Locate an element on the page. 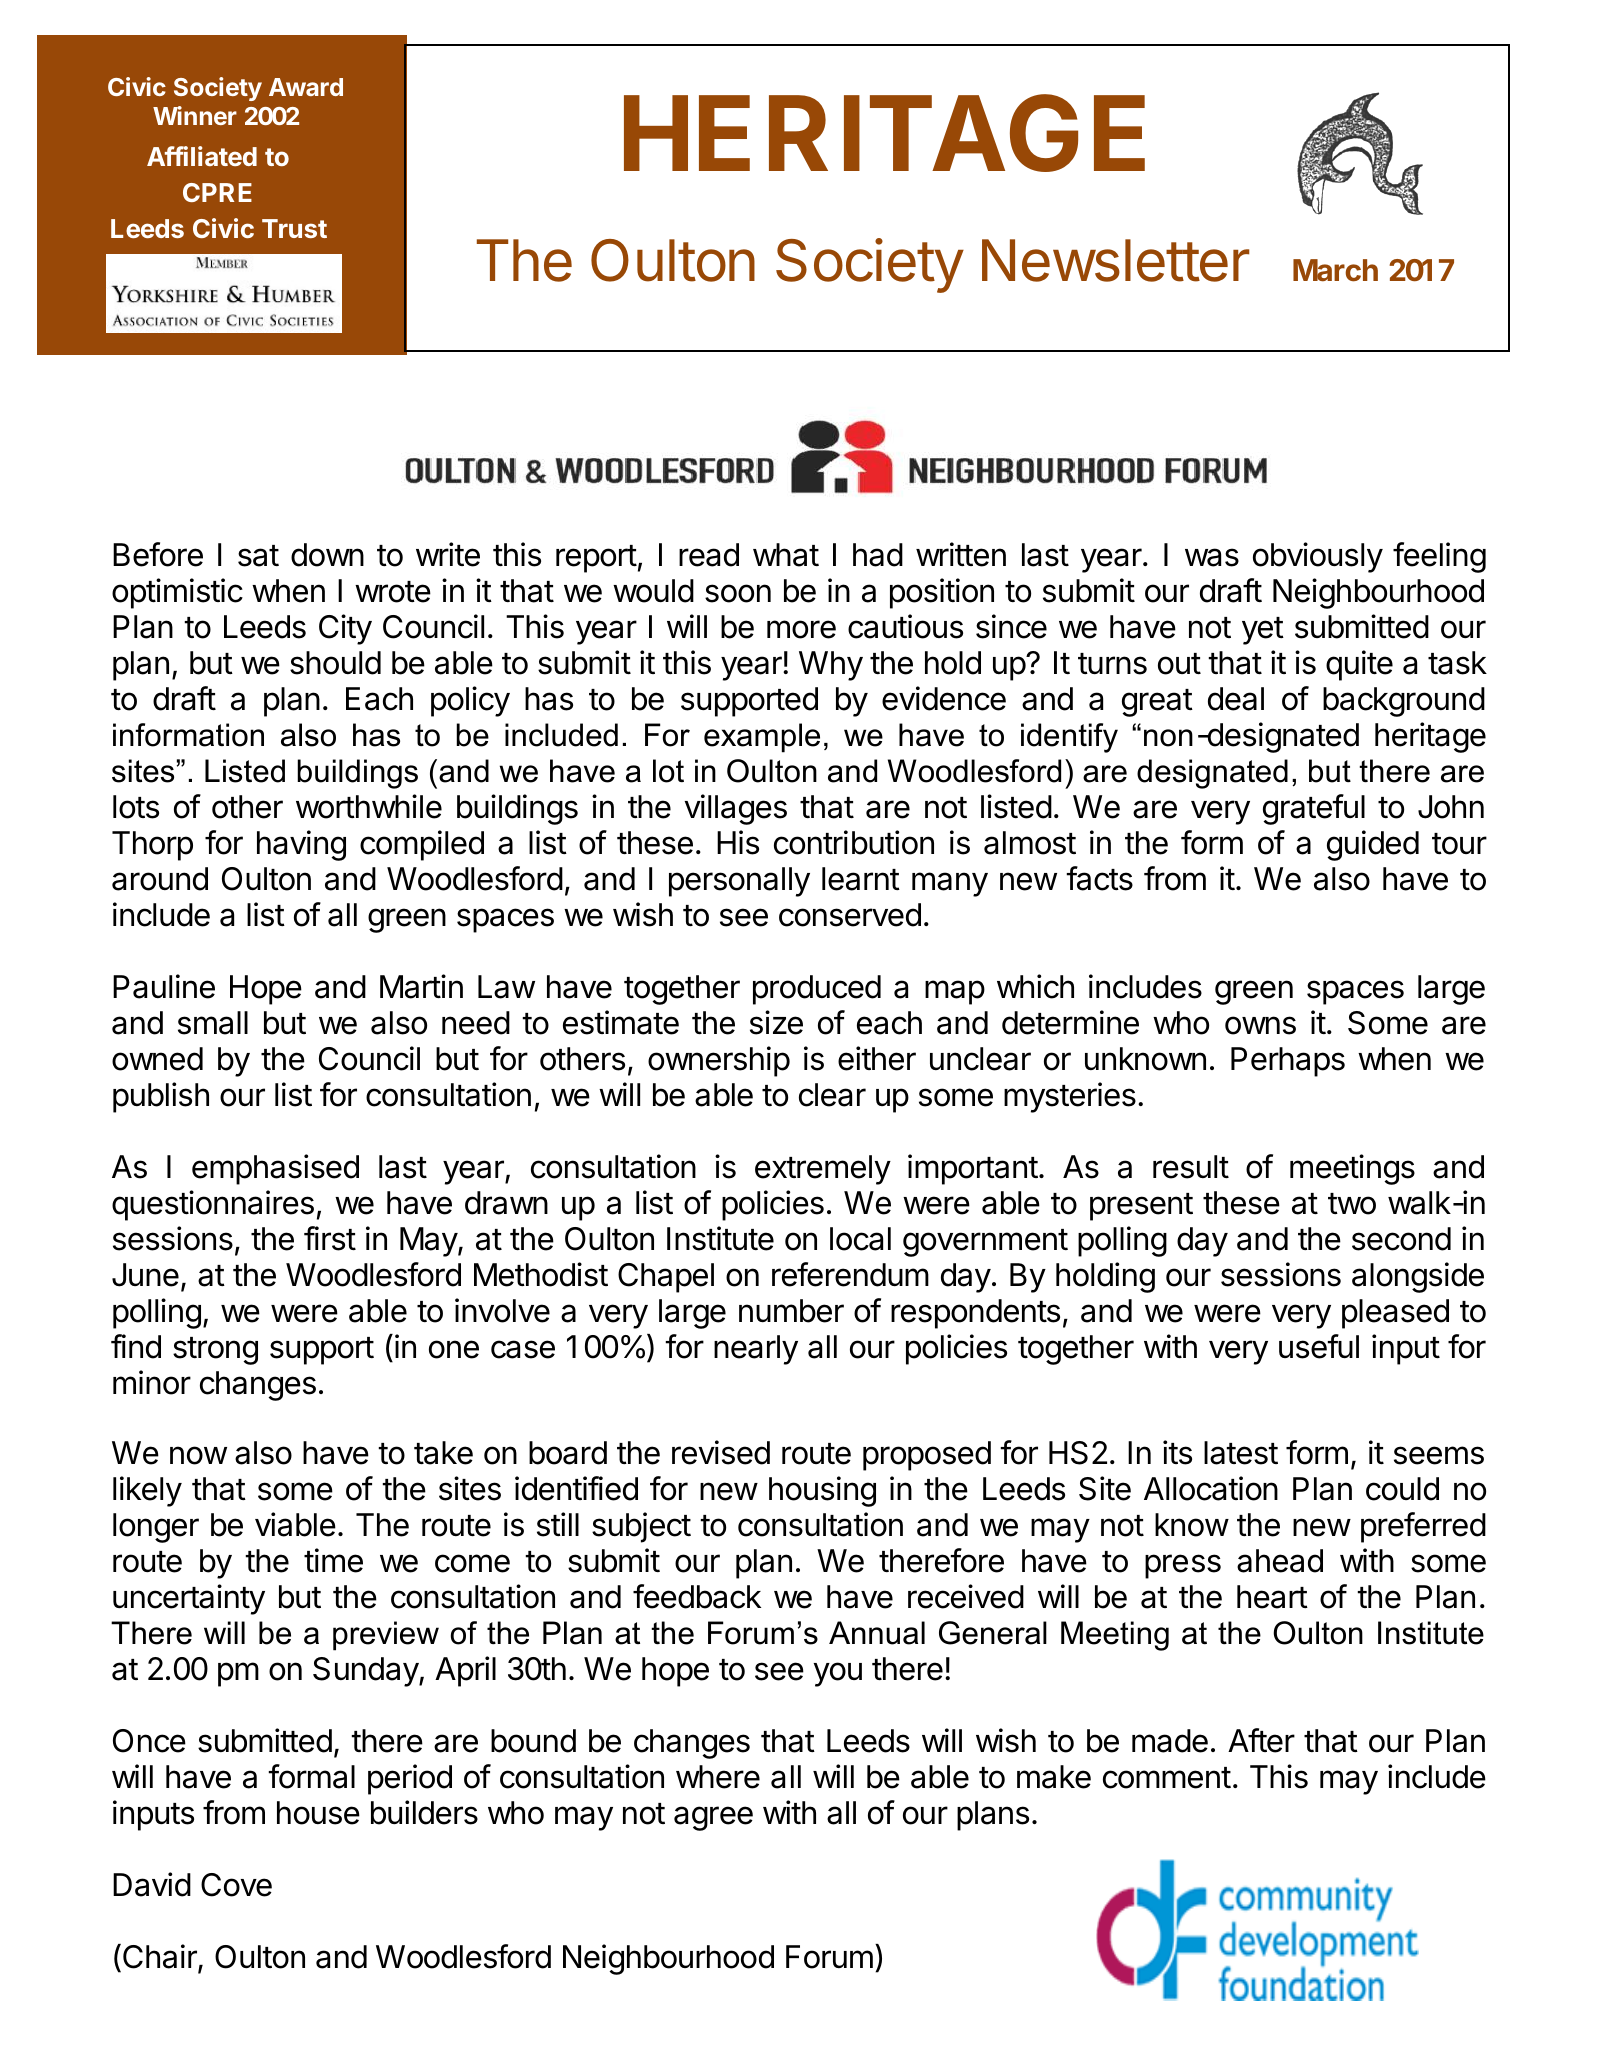 This page has height=2066, width=1597. Newsletter is located at coordinates (1116, 260).
